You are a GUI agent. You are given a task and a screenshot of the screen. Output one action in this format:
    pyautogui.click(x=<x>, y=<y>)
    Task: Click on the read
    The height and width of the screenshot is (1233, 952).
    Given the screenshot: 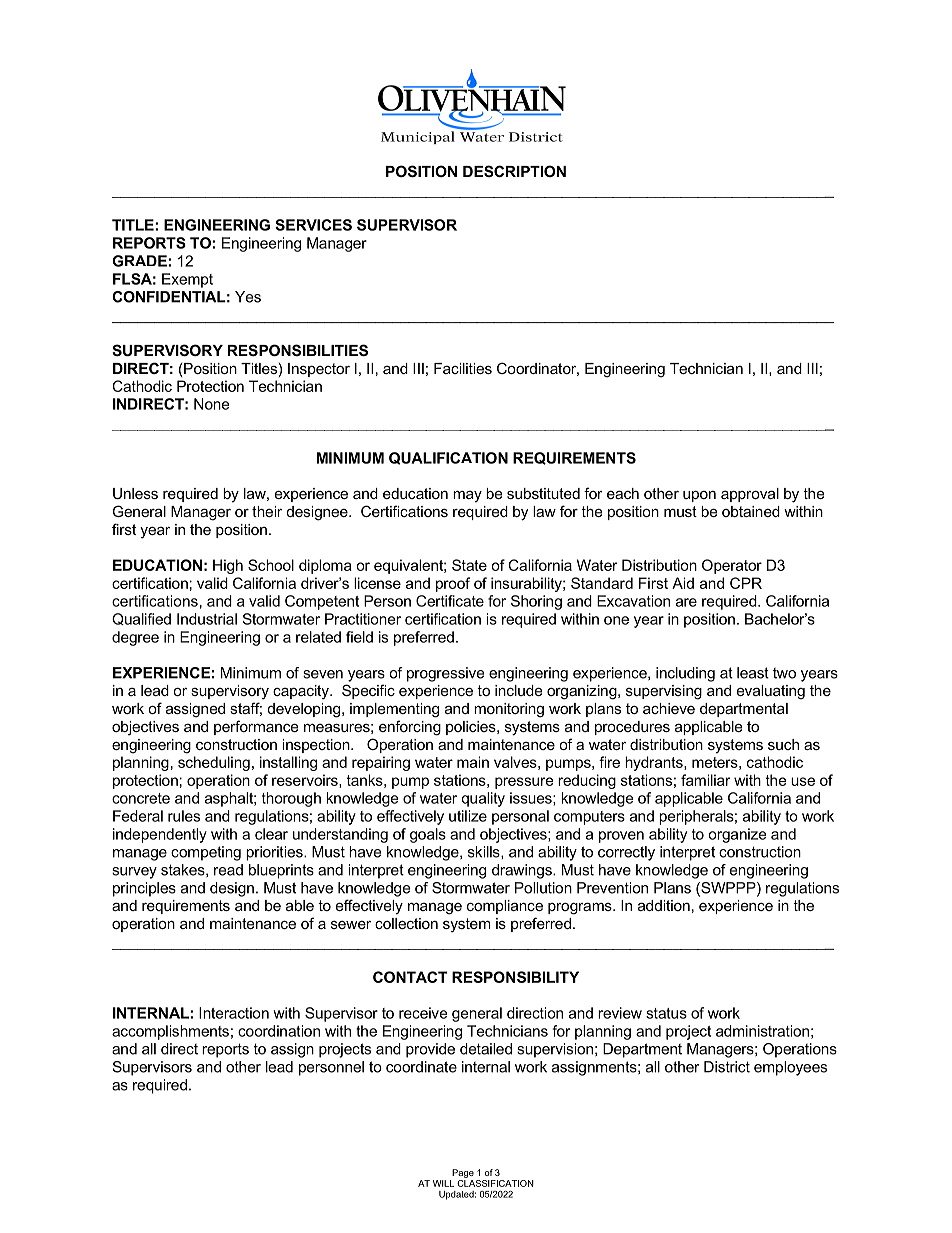 What is the action you would take?
    pyautogui.click(x=228, y=870)
